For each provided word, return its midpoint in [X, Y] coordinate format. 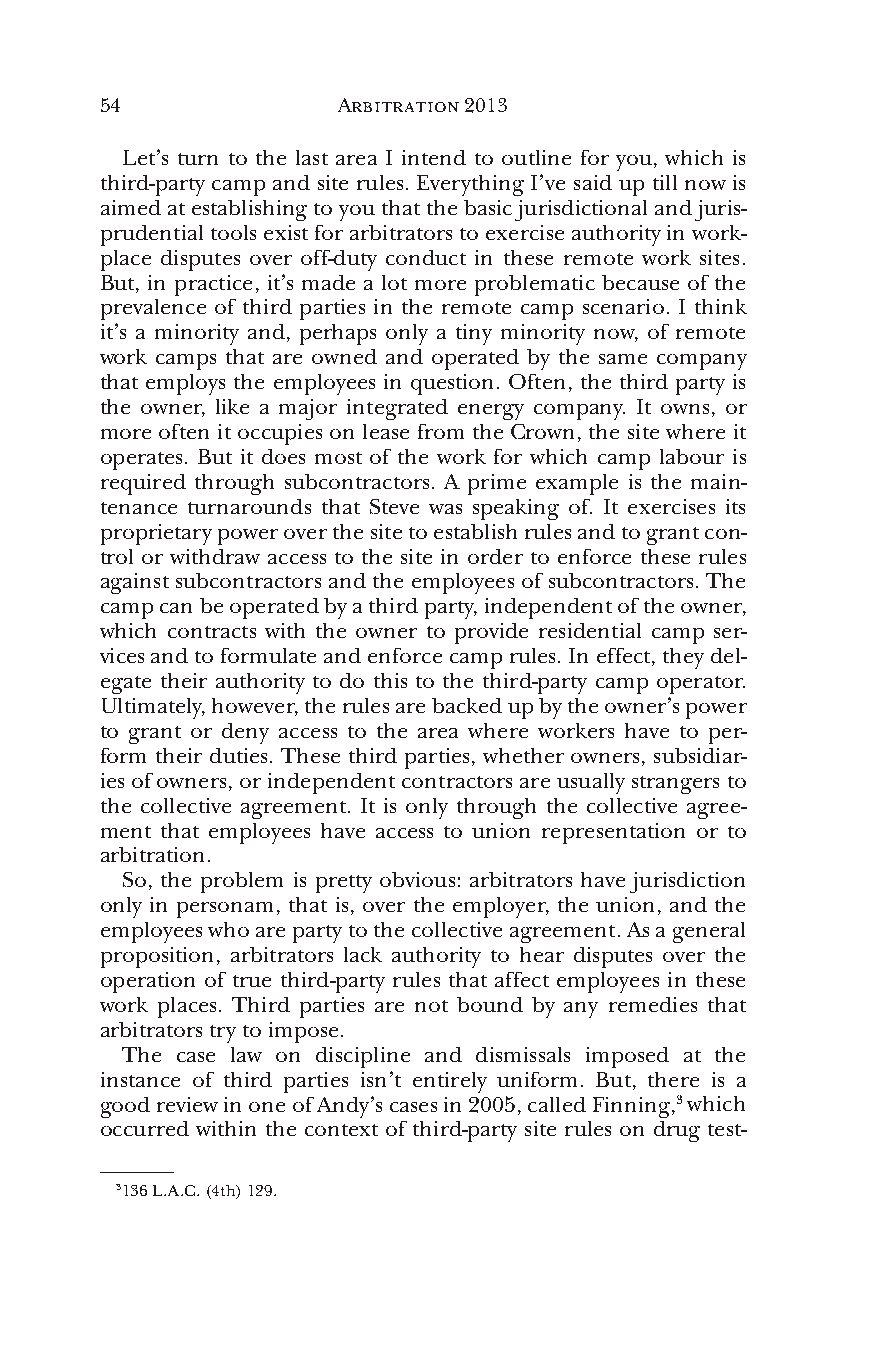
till [665, 182]
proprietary [156, 534]
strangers [675, 785]
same [623, 359]
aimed [131, 207]
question [454, 384]
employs [185, 384]
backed [467, 705]
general [709, 932]
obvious [417, 879]
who [228, 929]
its [735, 506]
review [187, 1104]
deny [245, 733]
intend [434, 157]
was [445, 509]
